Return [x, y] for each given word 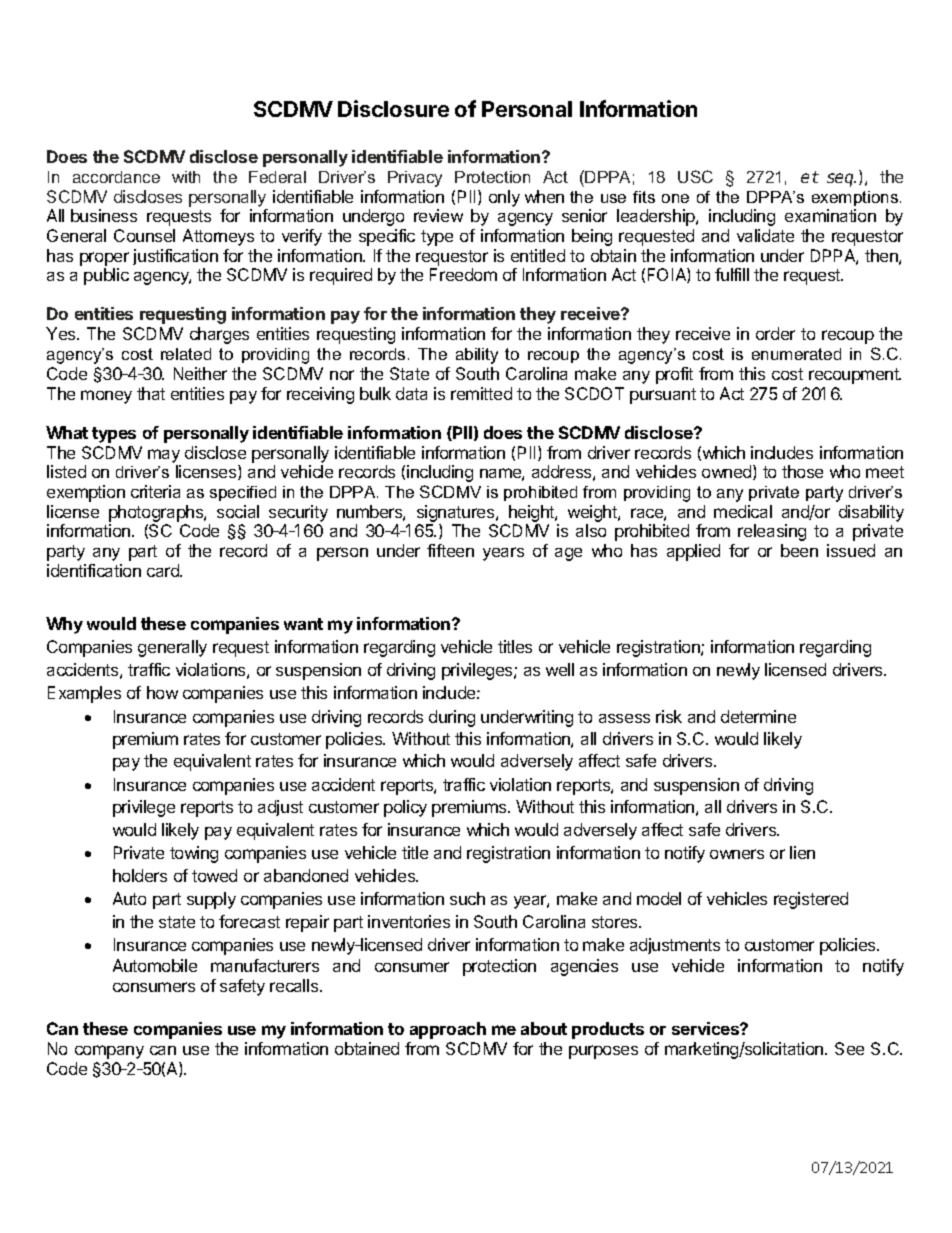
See [849, 1048]
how [162, 692]
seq [841, 180]
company [109, 1052]
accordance [116, 177]
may [164, 456]
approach [448, 1030]
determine [758, 716]
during [452, 718]
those [802, 471]
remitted [481, 393]
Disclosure [393, 108]
